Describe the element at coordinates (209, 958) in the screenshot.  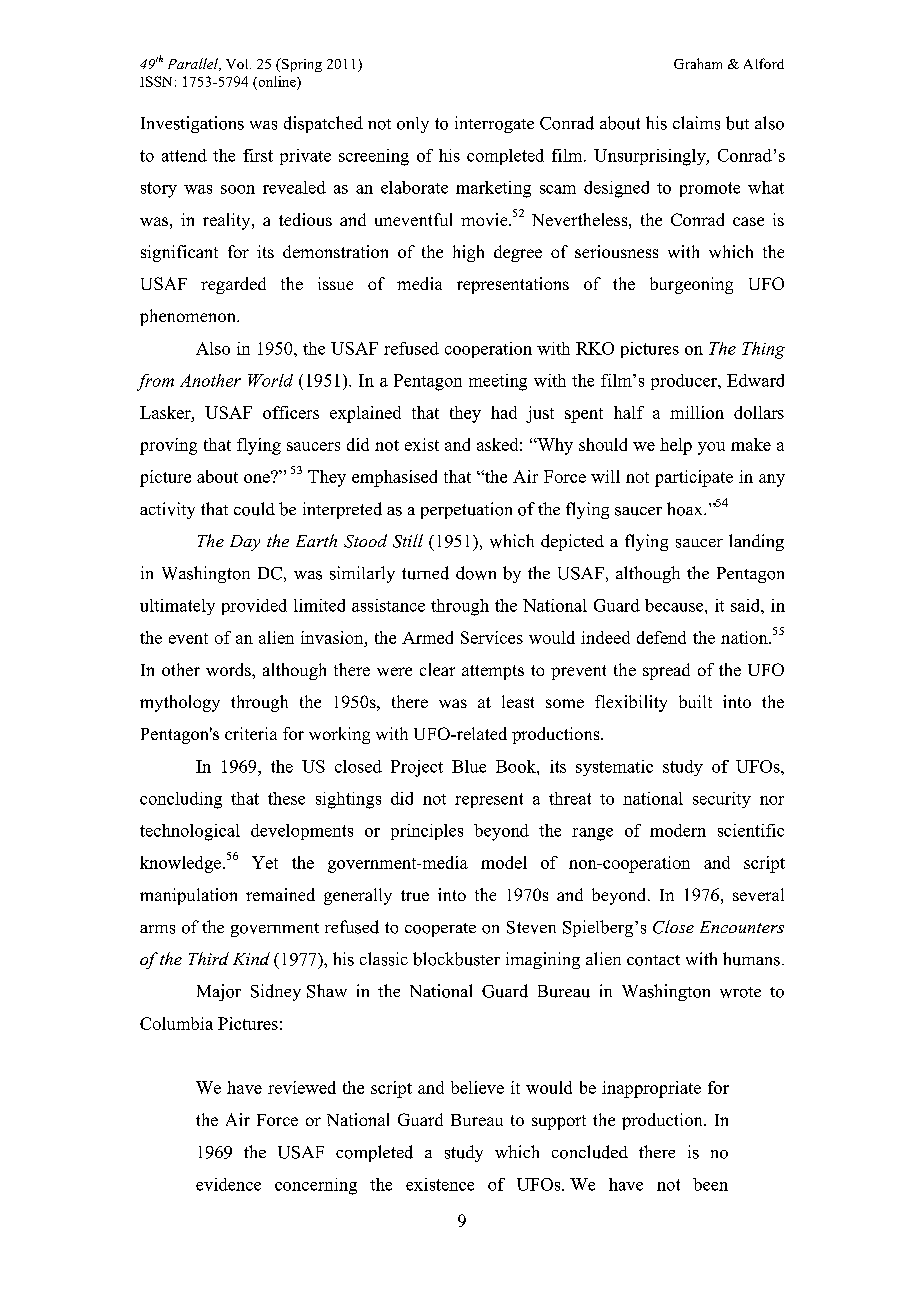
I see `Third` at that location.
